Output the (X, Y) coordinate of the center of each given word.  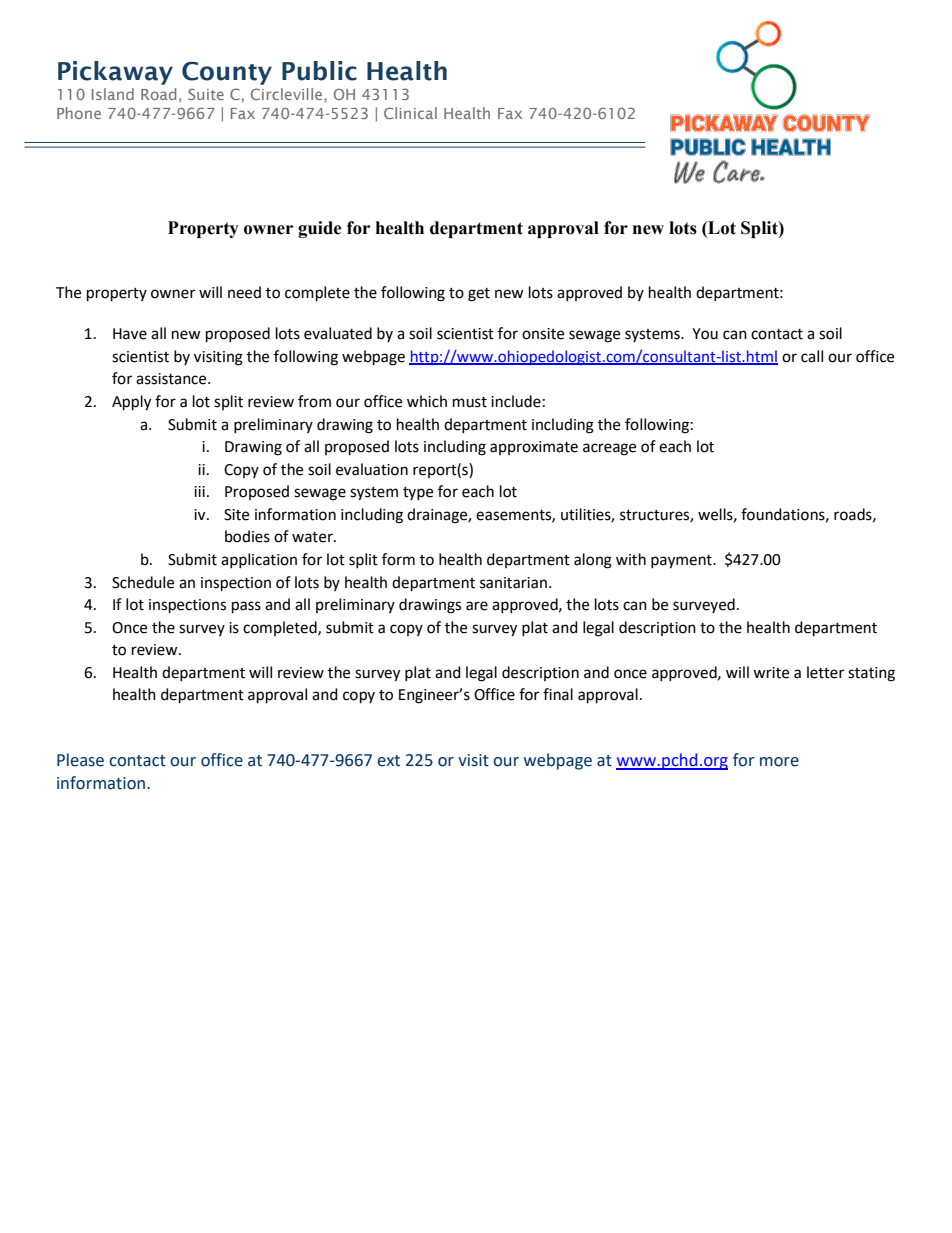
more (779, 762)
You (705, 334)
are (477, 606)
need (244, 292)
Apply (131, 403)
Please (80, 760)
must (470, 402)
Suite (206, 94)
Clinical (410, 113)
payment (682, 562)
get (479, 295)
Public (319, 71)
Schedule (143, 582)
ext (388, 761)
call (812, 356)
